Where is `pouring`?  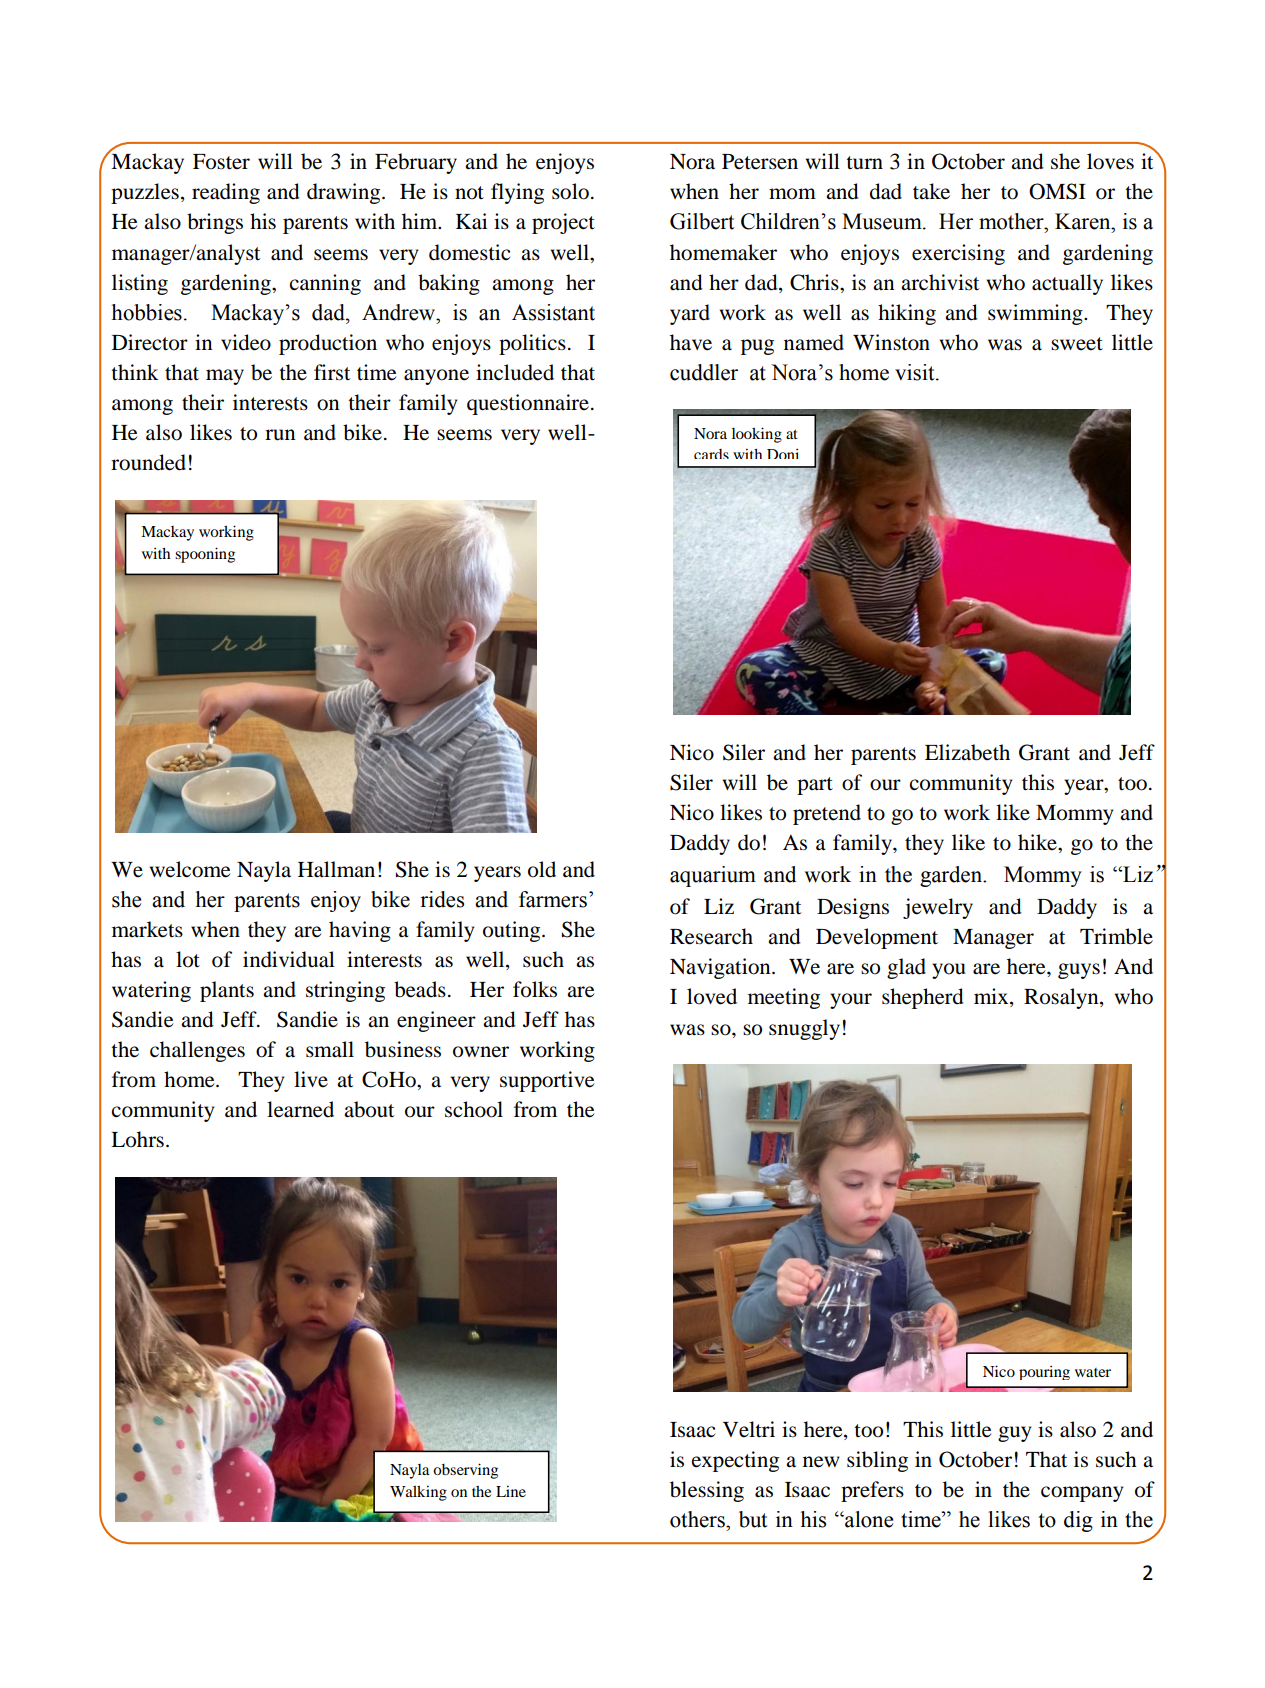
pouring is located at coordinates (1044, 1373).
